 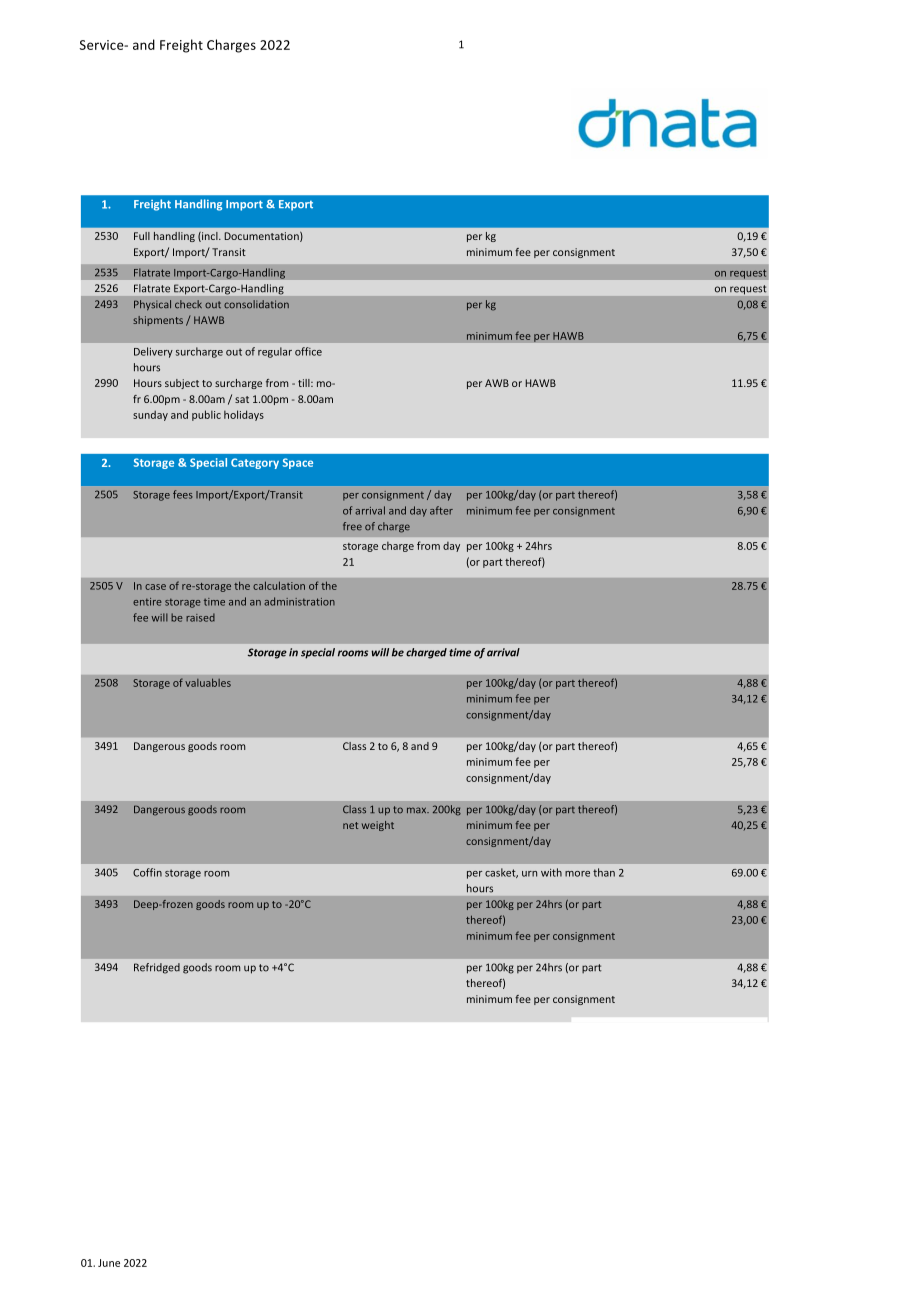 I want to click on Coffin, so click(x=147, y=872).
